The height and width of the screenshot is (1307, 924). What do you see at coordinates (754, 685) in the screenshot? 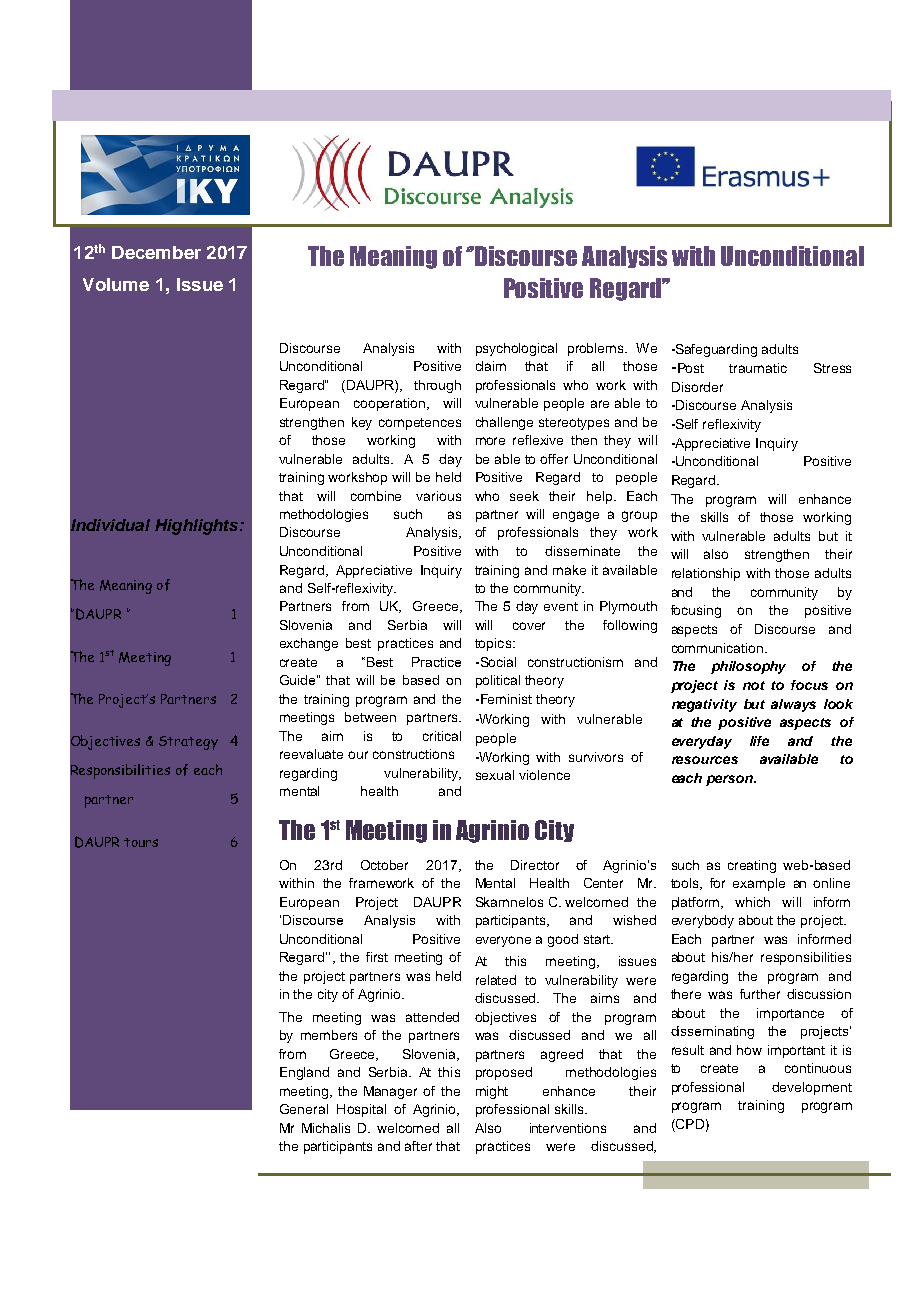
I see `not` at bounding box center [754, 685].
